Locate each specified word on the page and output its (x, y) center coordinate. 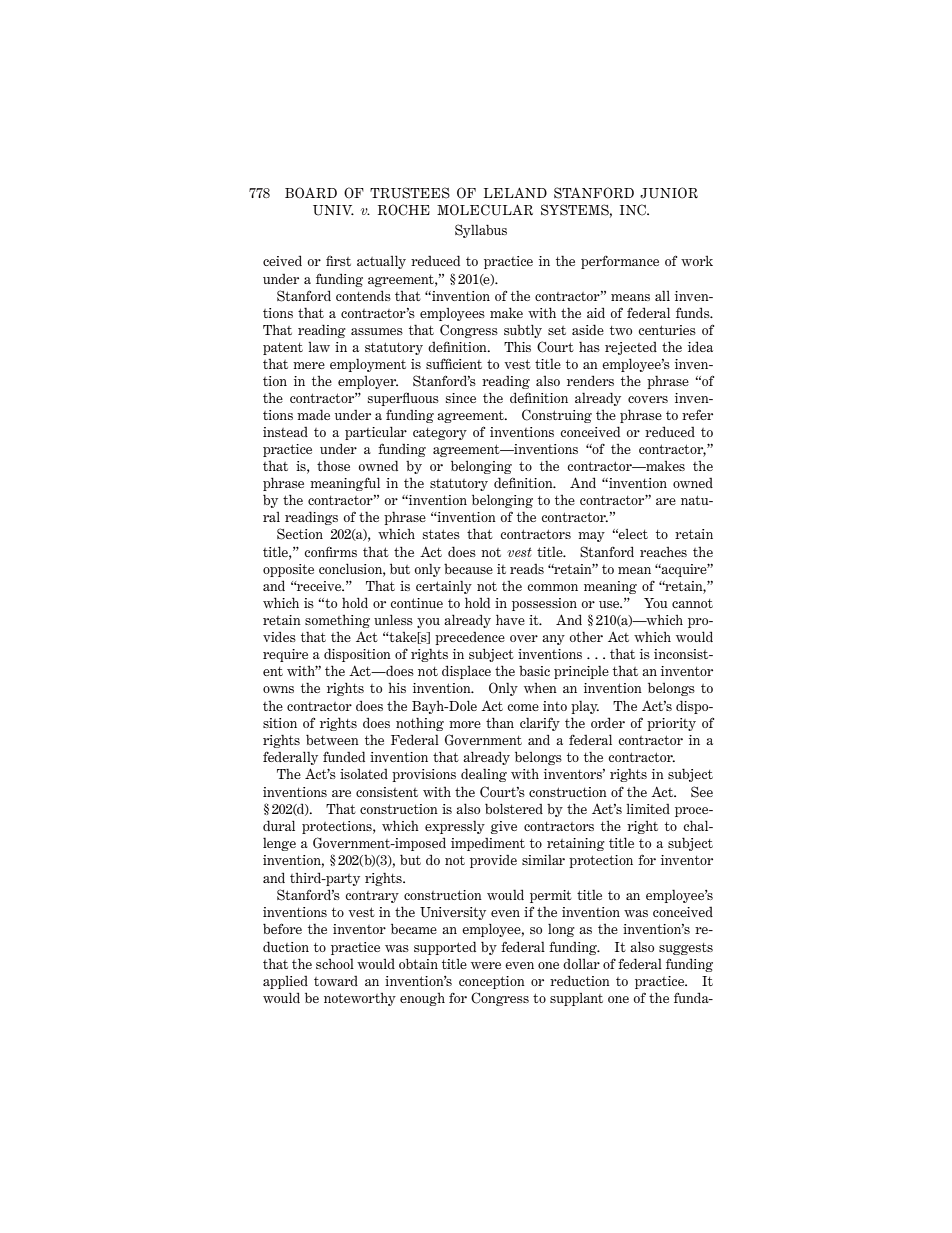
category (440, 434)
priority (671, 724)
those (333, 465)
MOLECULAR (485, 210)
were (486, 965)
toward (336, 980)
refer (697, 414)
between (332, 739)
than (500, 722)
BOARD (311, 193)
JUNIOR (669, 193)
